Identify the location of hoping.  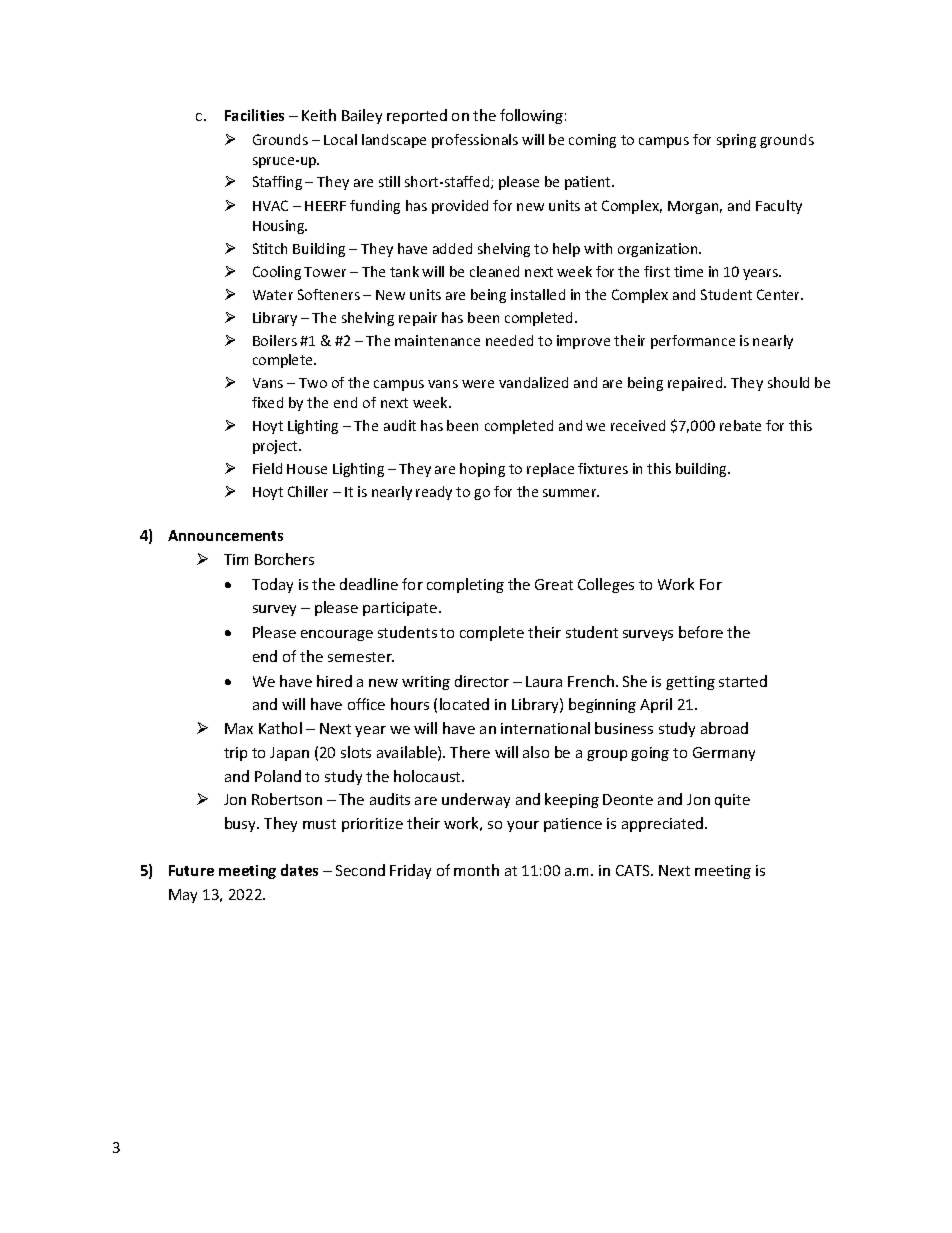
(482, 470).
